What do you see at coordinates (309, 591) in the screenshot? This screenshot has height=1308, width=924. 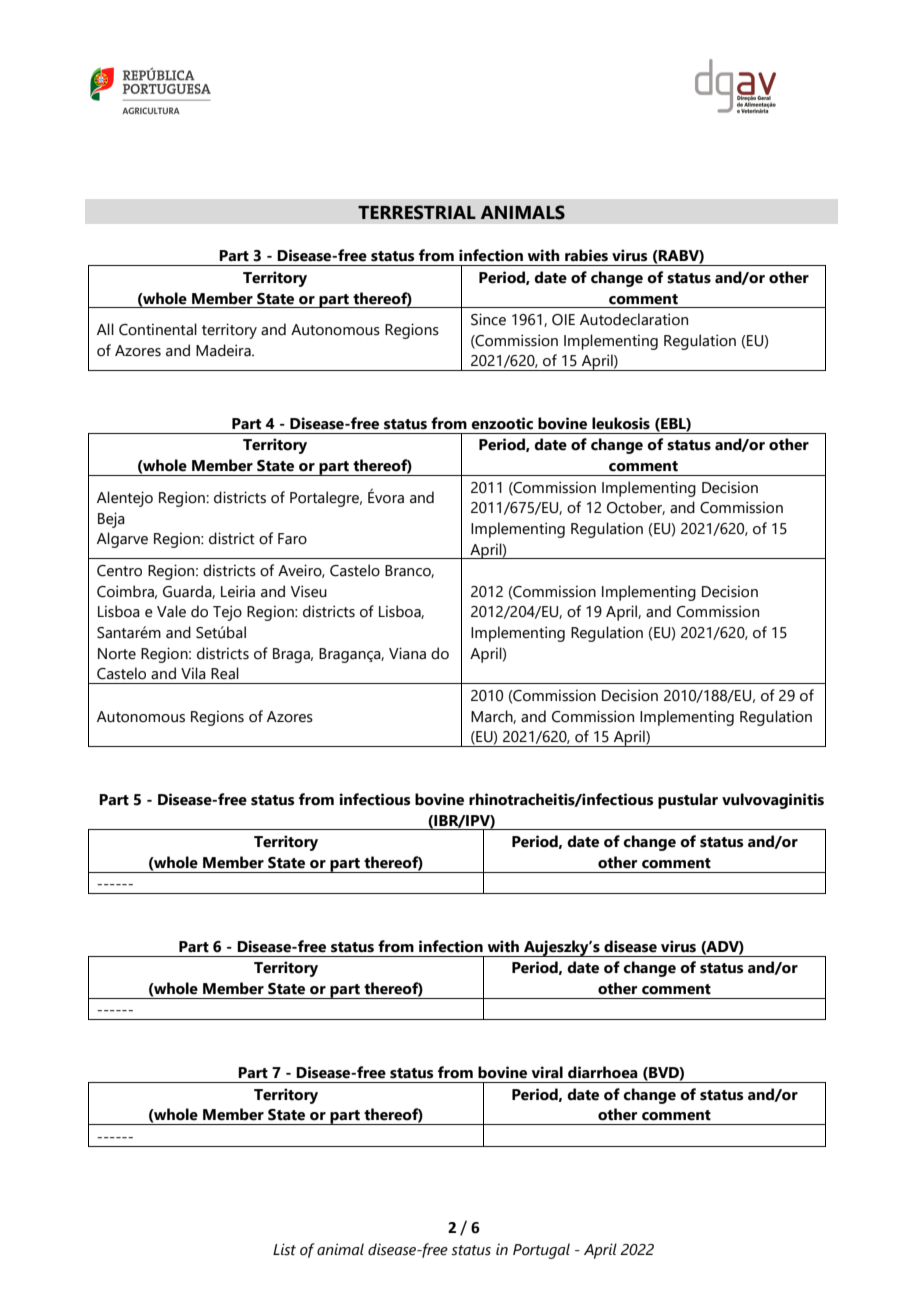 I see `Viseu` at bounding box center [309, 591].
